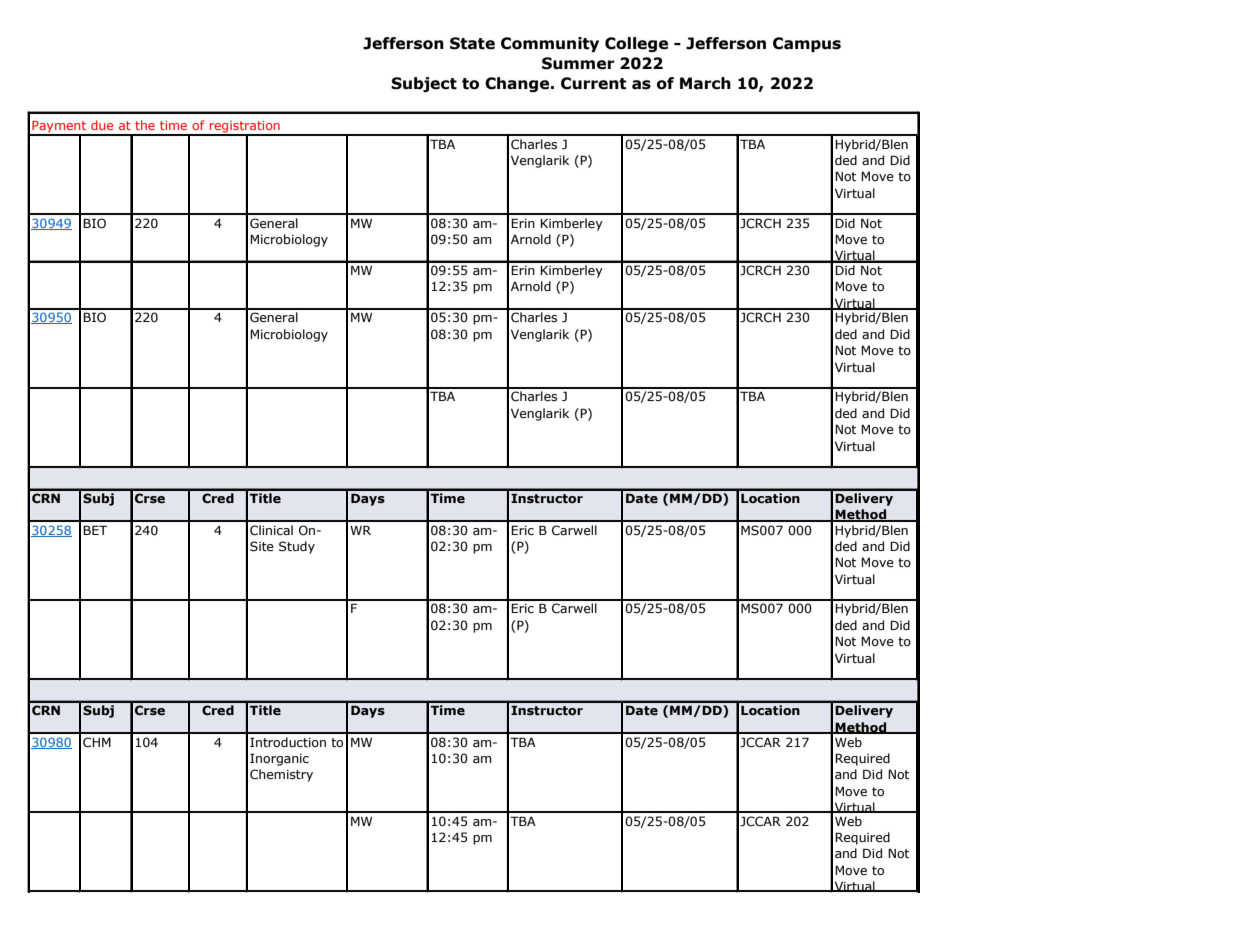 Image resolution: width=1233 pixels, height=952 pixels. I want to click on BET, so click(95, 530).
